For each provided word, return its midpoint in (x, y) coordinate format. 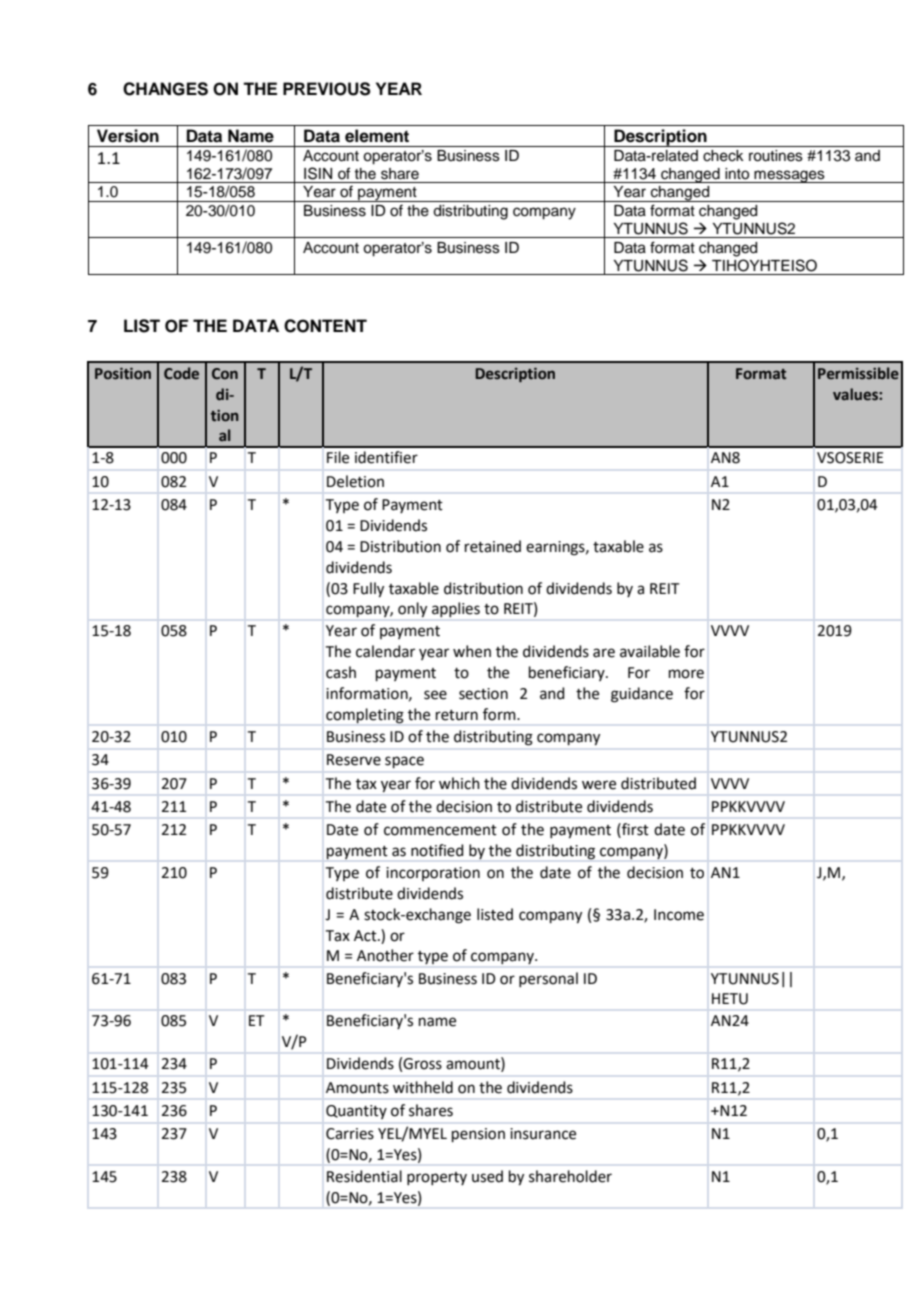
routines (776, 156)
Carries (350, 1134)
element (377, 136)
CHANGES (165, 89)
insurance (543, 1134)
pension (478, 1135)
